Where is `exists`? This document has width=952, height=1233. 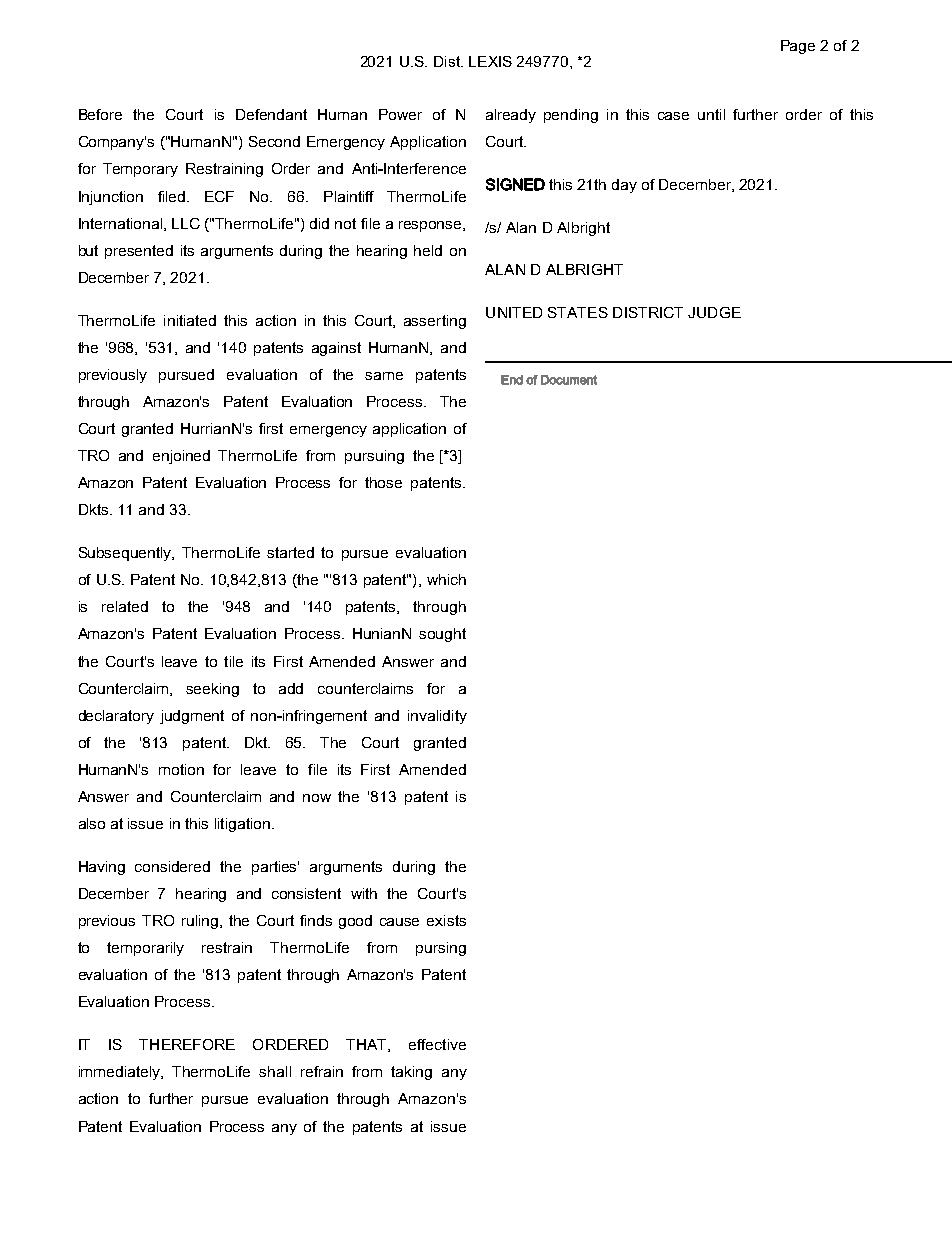 exists is located at coordinates (446, 920).
